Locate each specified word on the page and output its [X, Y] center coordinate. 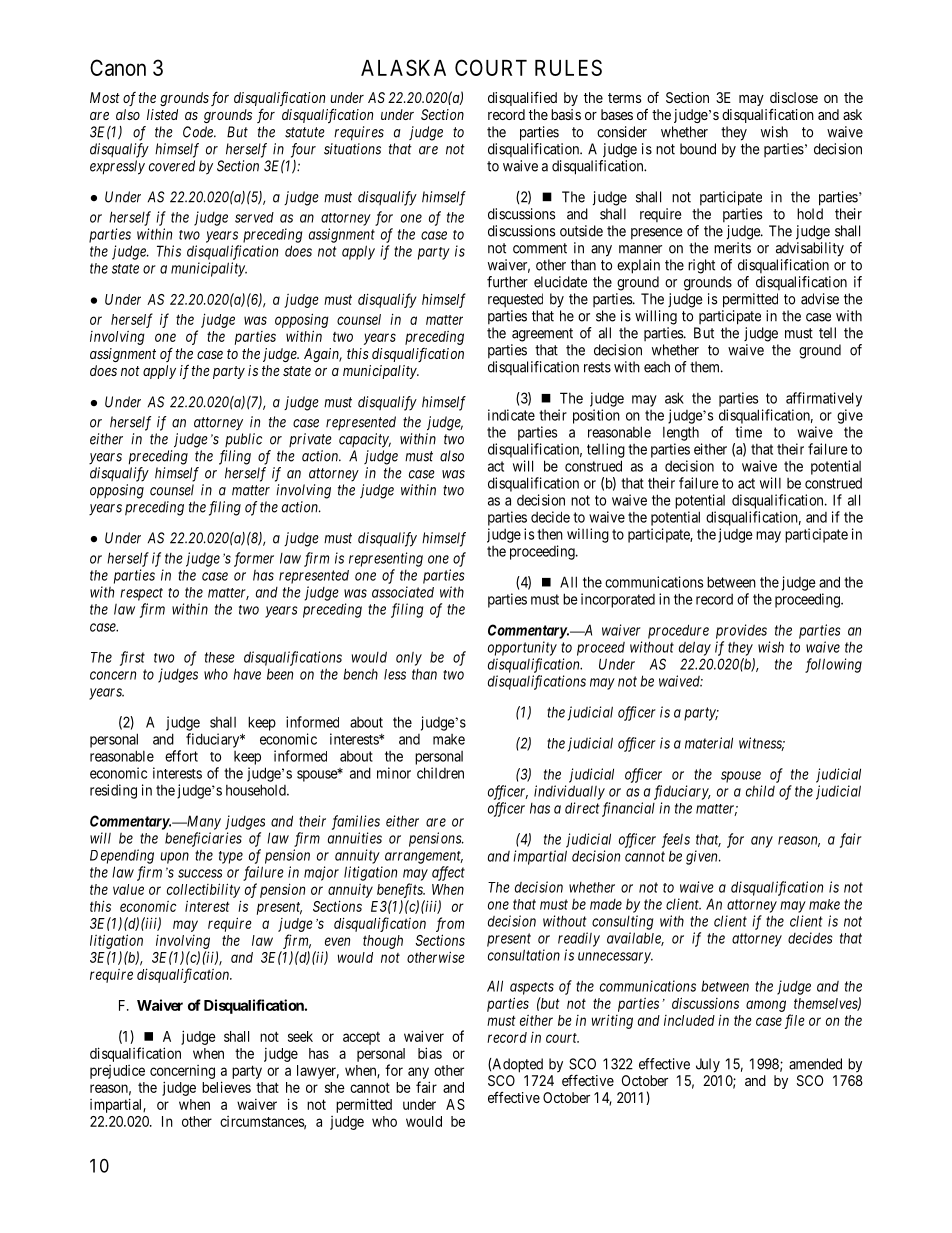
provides [741, 631]
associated [403, 592]
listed [162, 114]
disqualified [522, 98]
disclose [794, 97]
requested [515, 300]
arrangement [424, 857]
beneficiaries [203, 839]
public [243, 440]
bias [430, 1053]
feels [676, 840]
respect [141, 594]
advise [820, 299]
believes [226, 1087]
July [708, 1065]
